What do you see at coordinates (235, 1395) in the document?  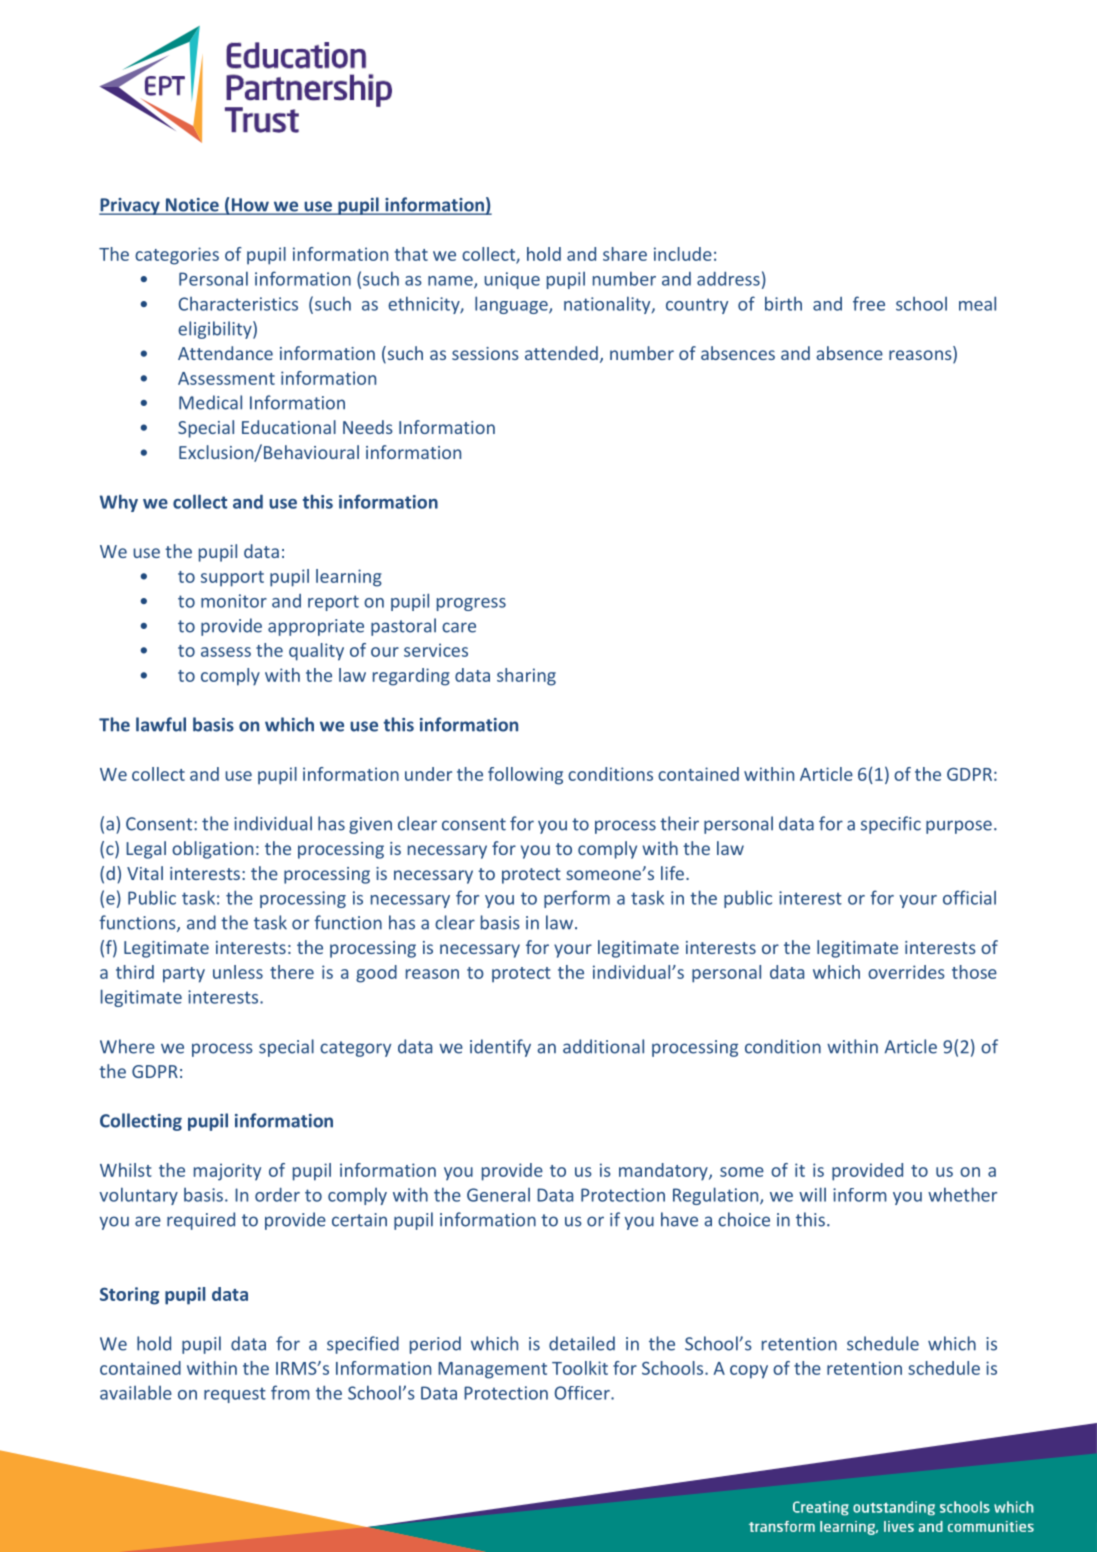 I see `request` at bounding box center [235, 1395].
